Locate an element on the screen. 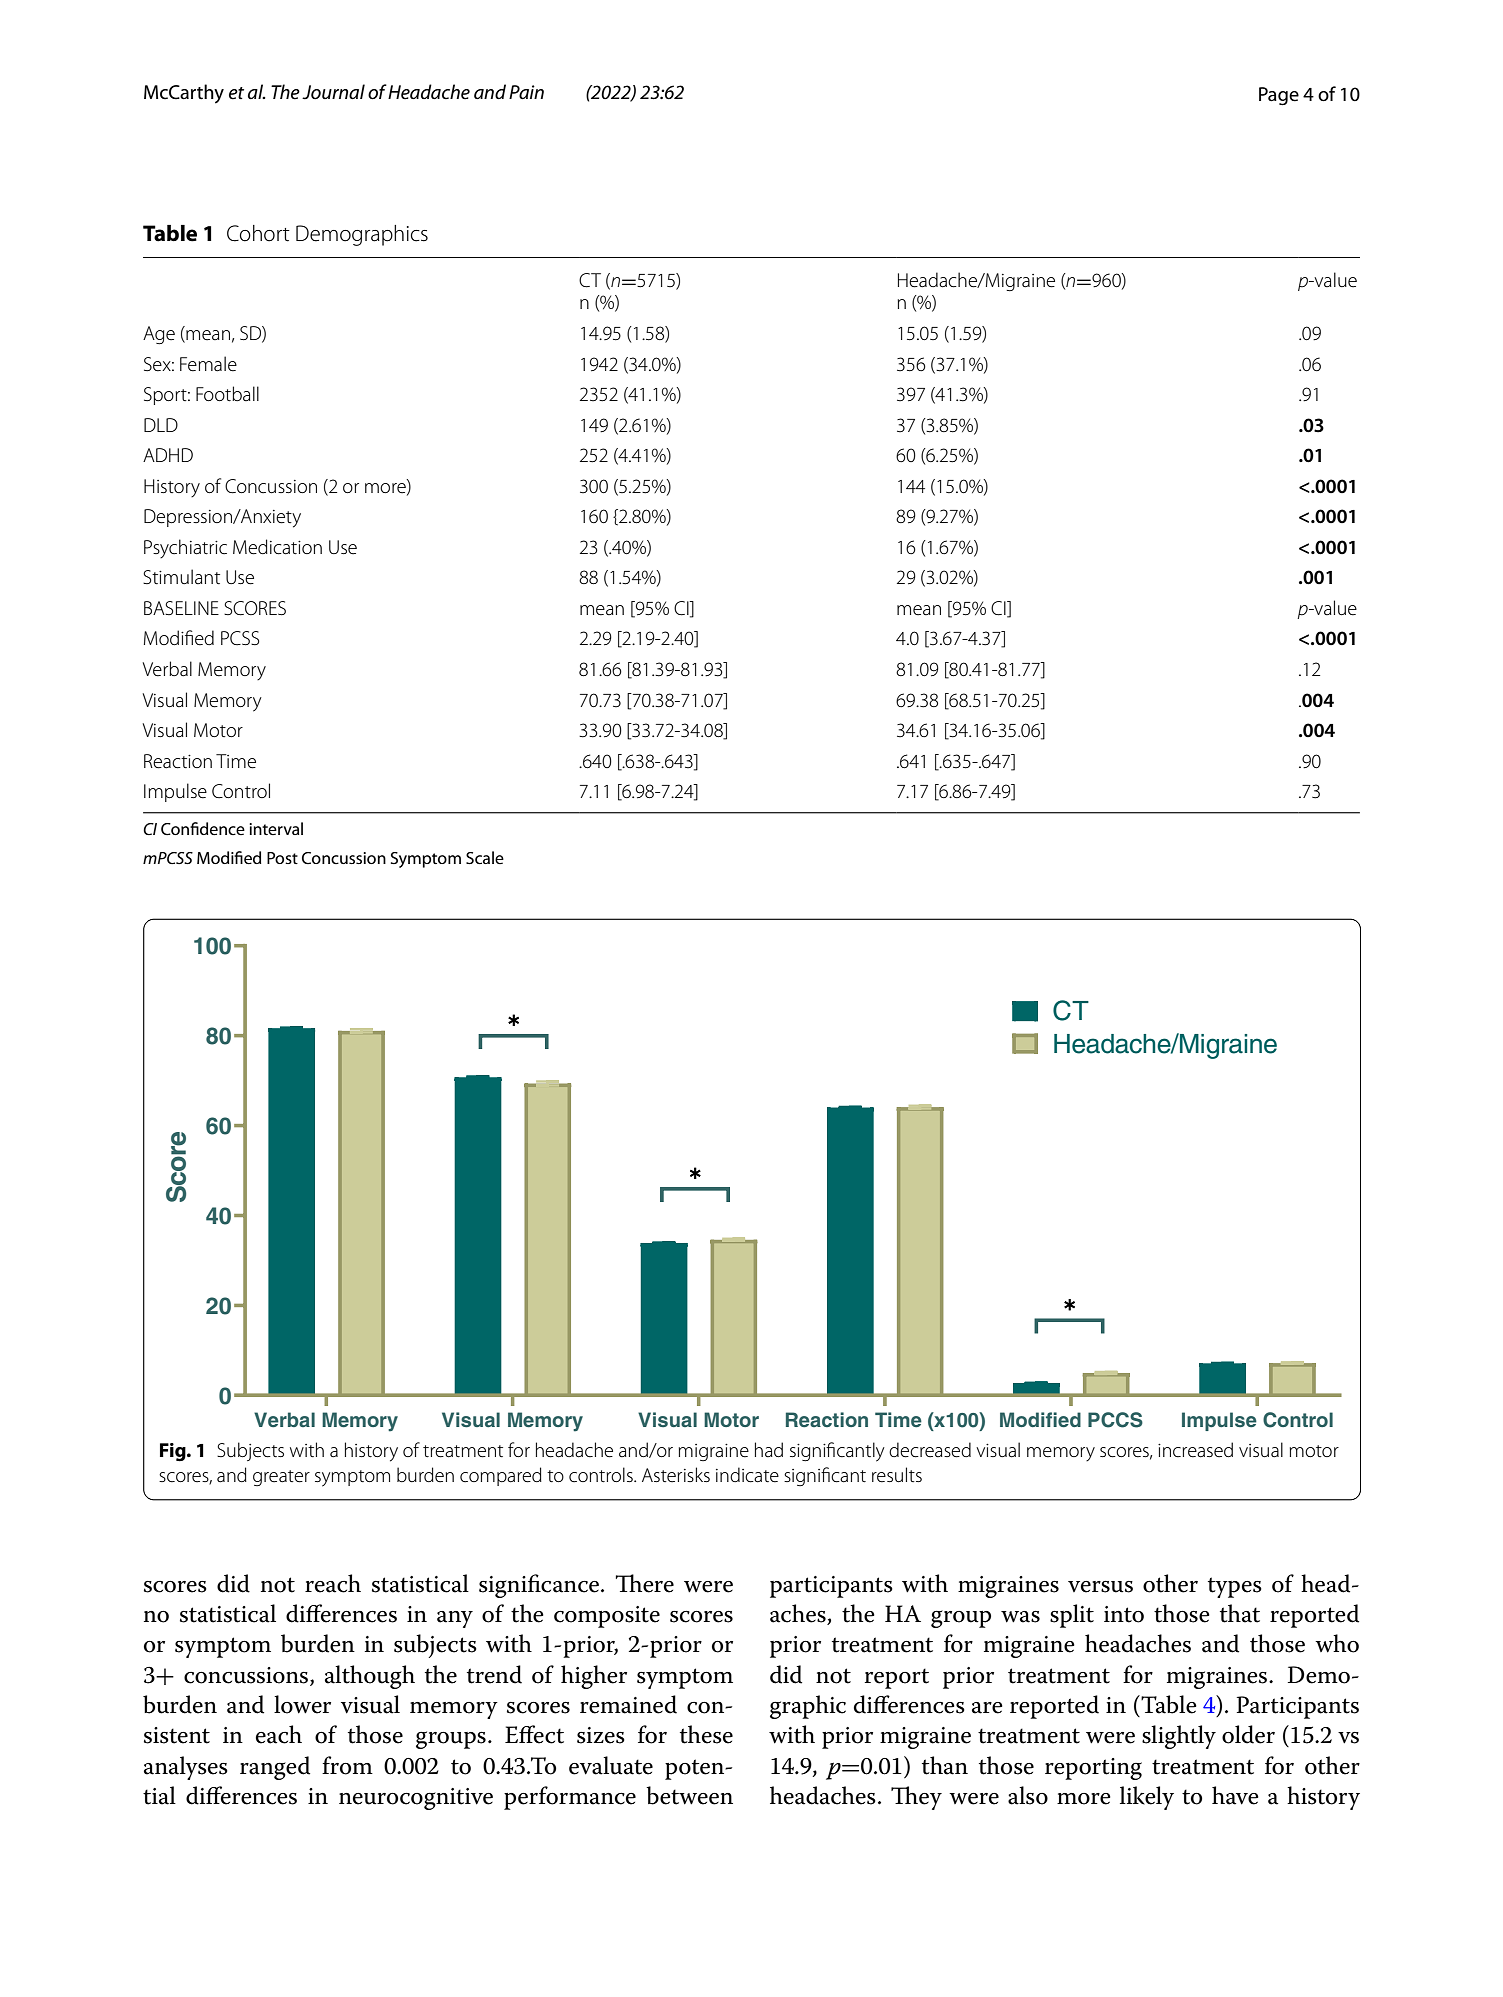  had is located at coordinates (769, 1449).
